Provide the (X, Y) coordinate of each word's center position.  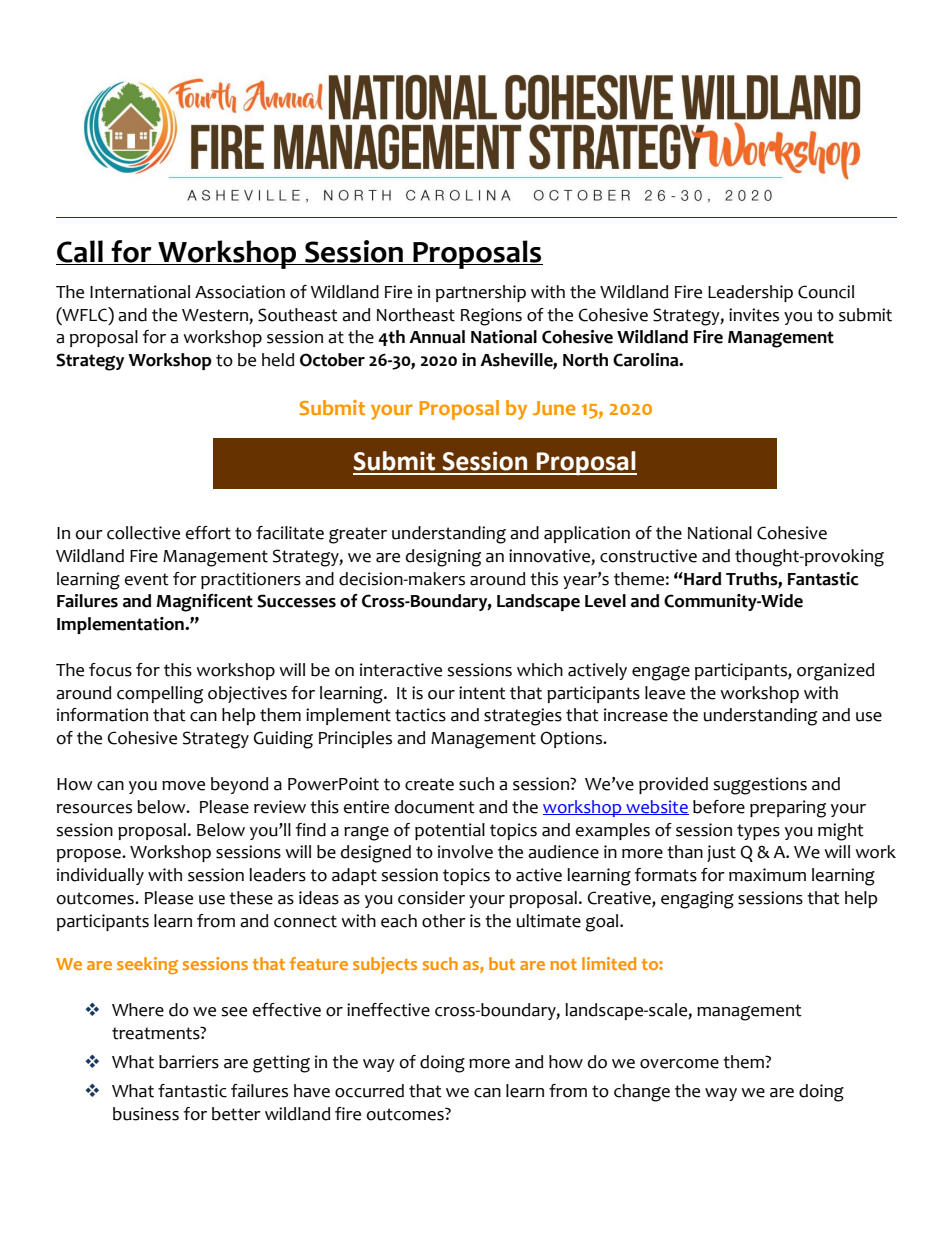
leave (665, 693)
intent (482, 693)
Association (240, 292)
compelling (160, 695)
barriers (189, 1062)
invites (754, 315)
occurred (369, 1091)
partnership (481, 293)
